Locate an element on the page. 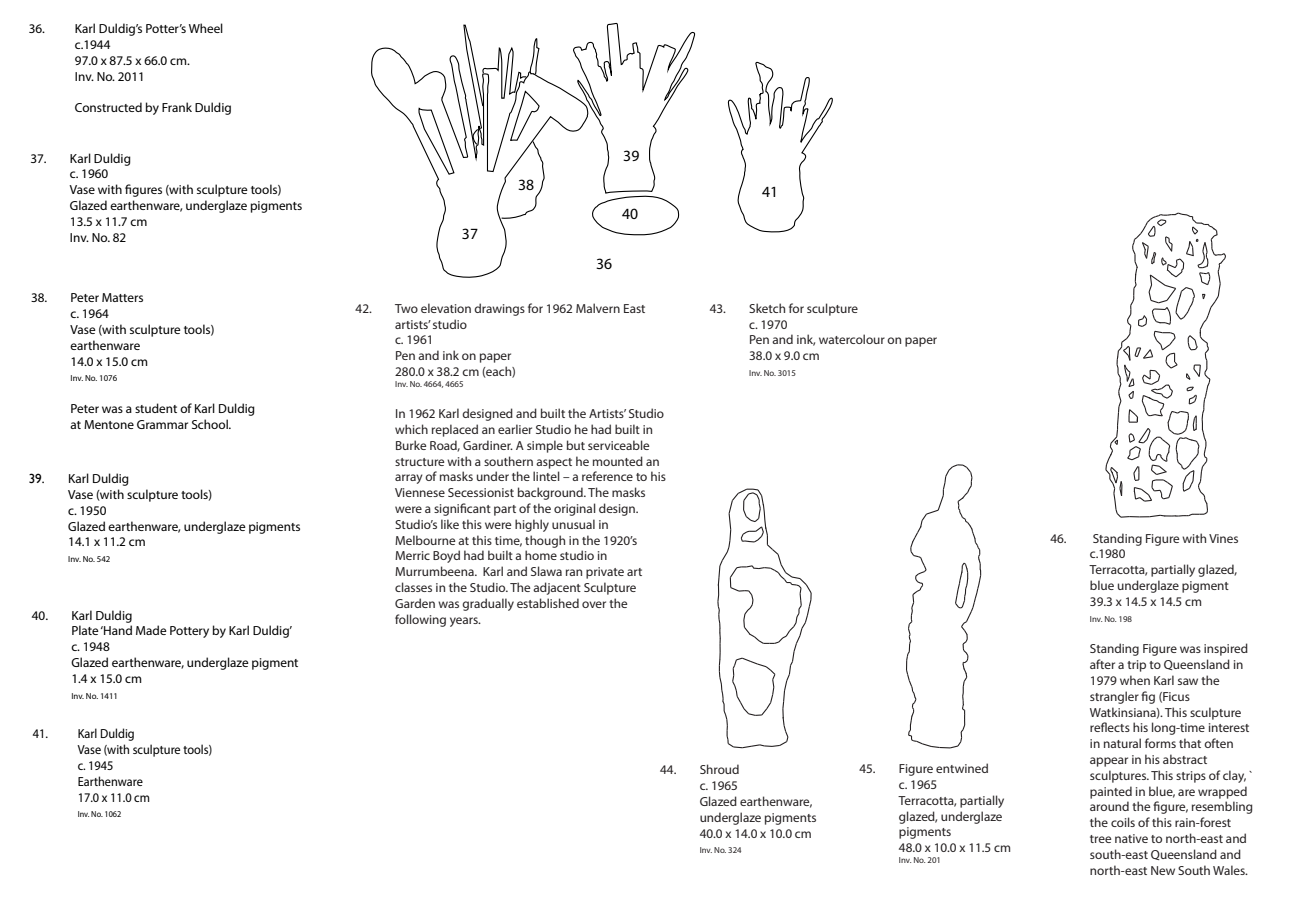  serviceable is located at coordinates (619, 445).
